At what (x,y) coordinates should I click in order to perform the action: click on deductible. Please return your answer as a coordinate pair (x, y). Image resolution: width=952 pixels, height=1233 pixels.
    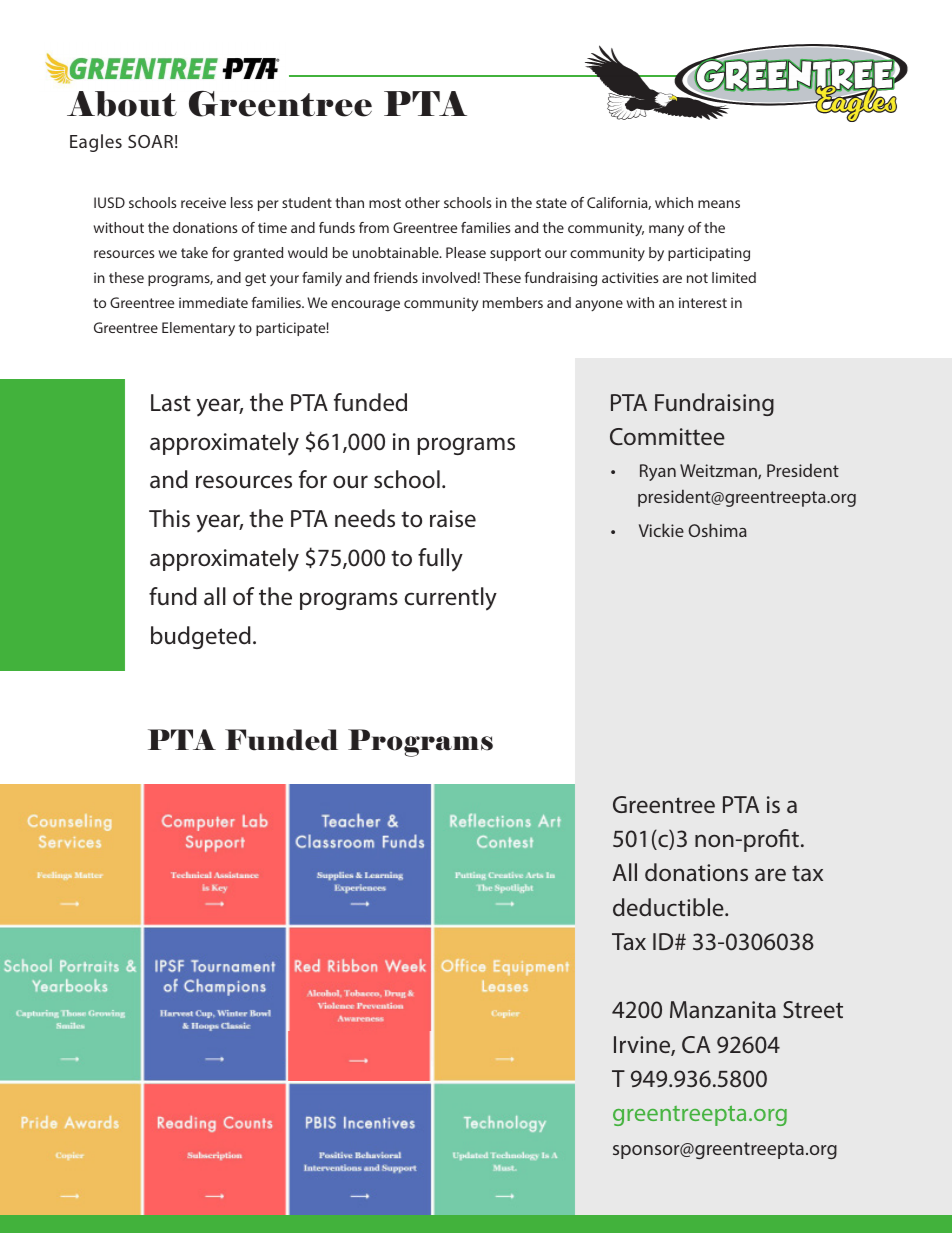
    Looking at the image, I should click on (669, 907).
